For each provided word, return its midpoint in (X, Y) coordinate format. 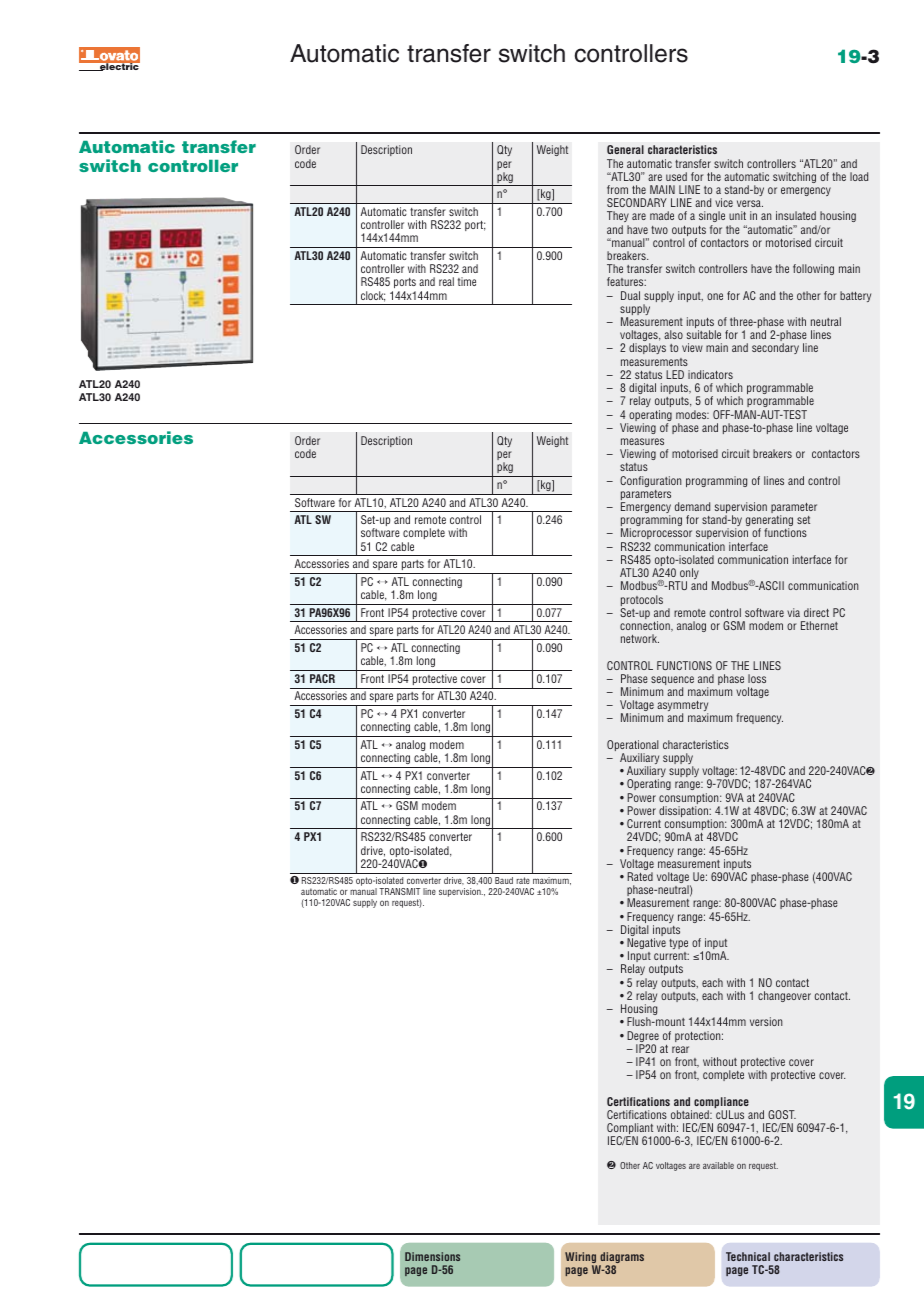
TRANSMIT (399, 891)
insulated (796, 215)
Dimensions (432, 1256)
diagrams (621, 1259)
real (446, 281)
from (617, 189)
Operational (633, 747)
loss (757, 678)
